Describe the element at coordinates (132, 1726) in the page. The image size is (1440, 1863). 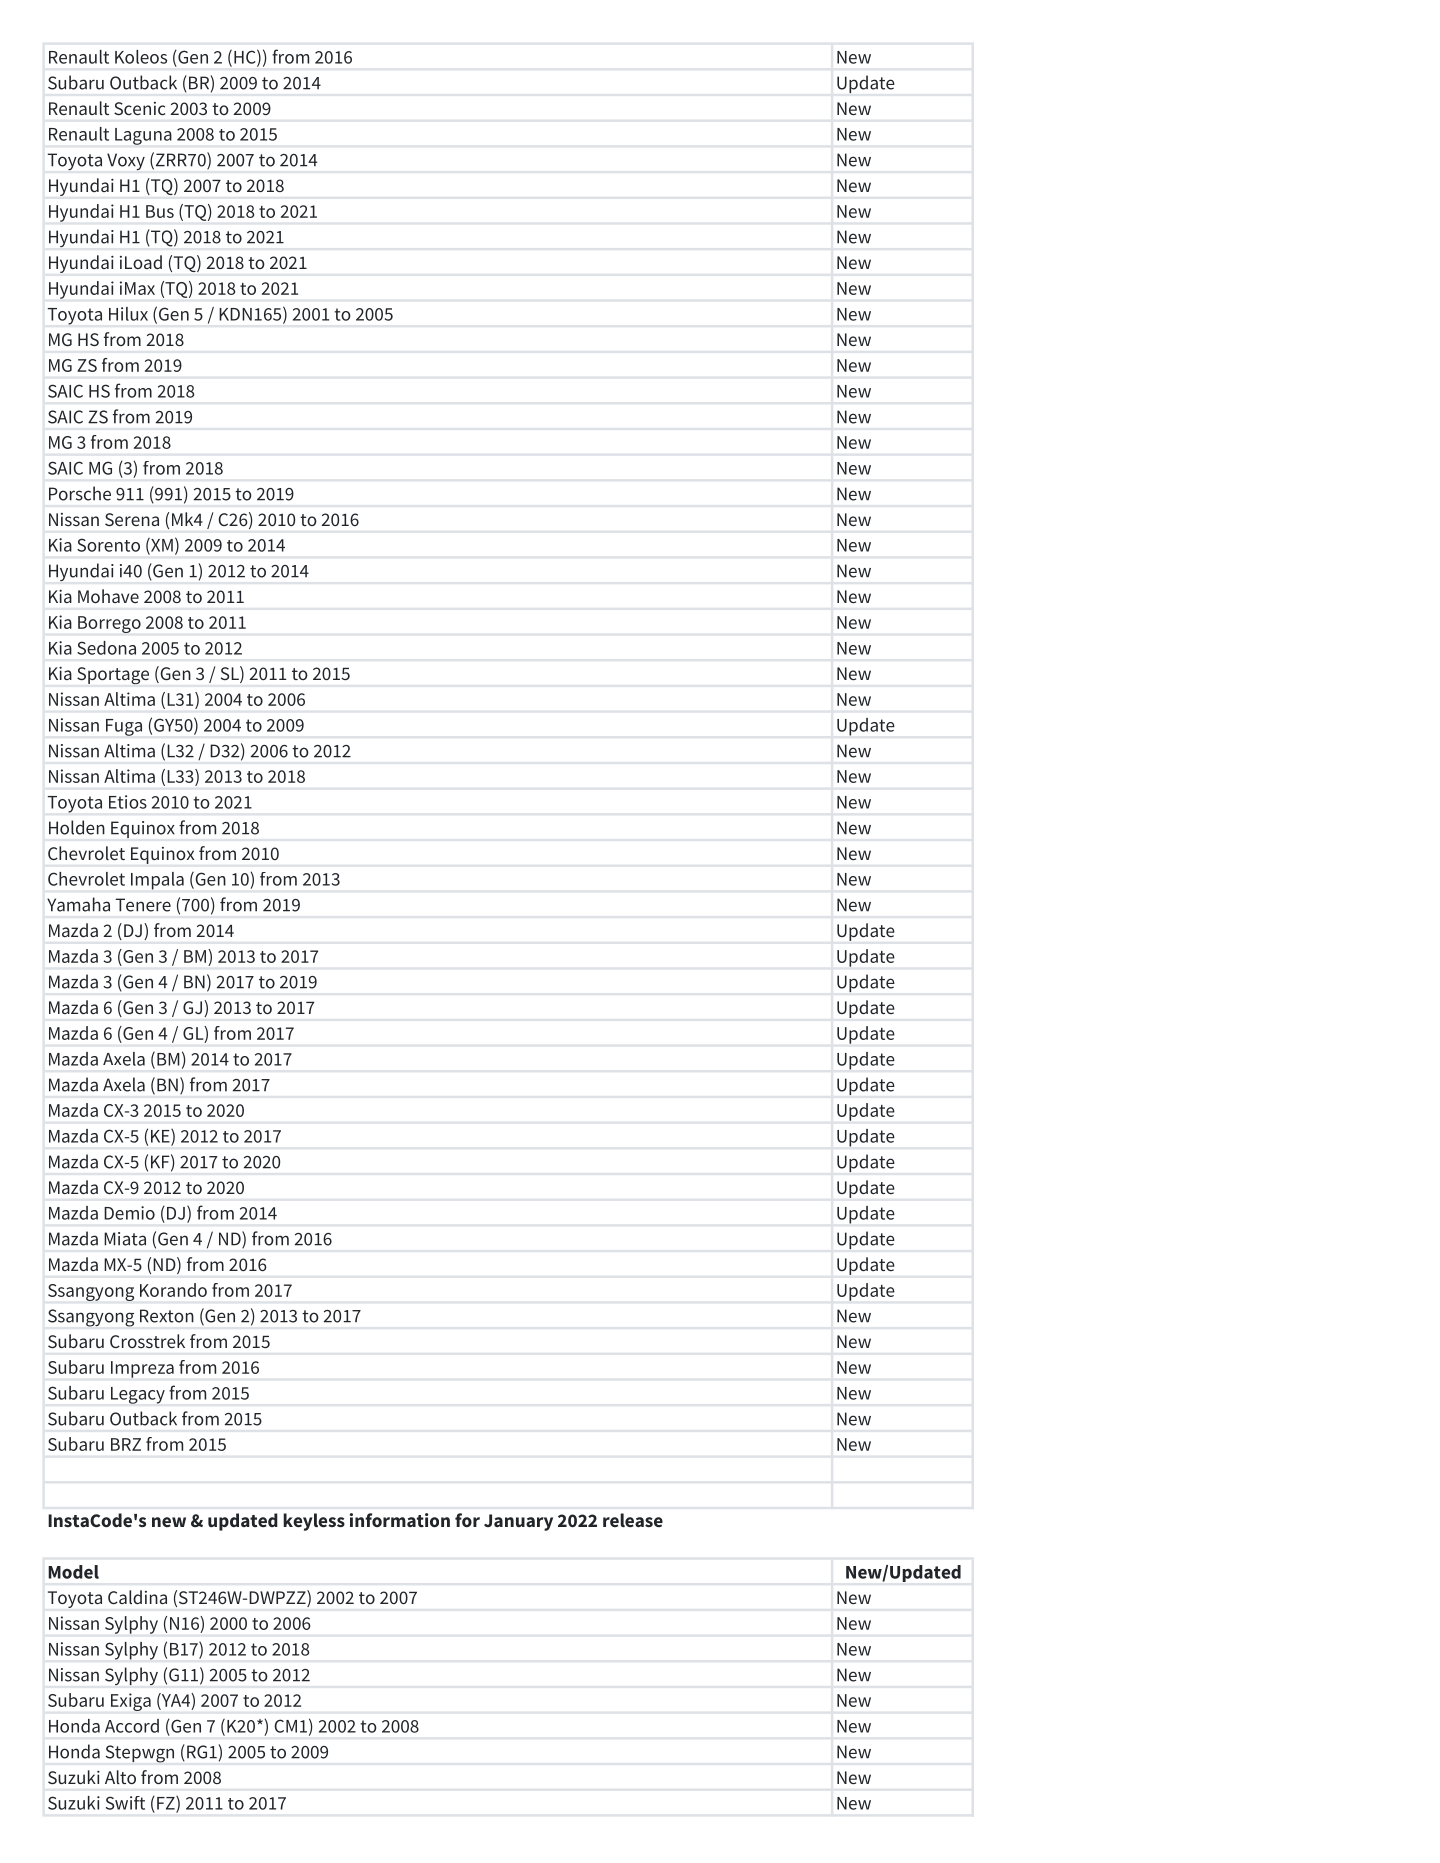
I see `Accord` at that location.
